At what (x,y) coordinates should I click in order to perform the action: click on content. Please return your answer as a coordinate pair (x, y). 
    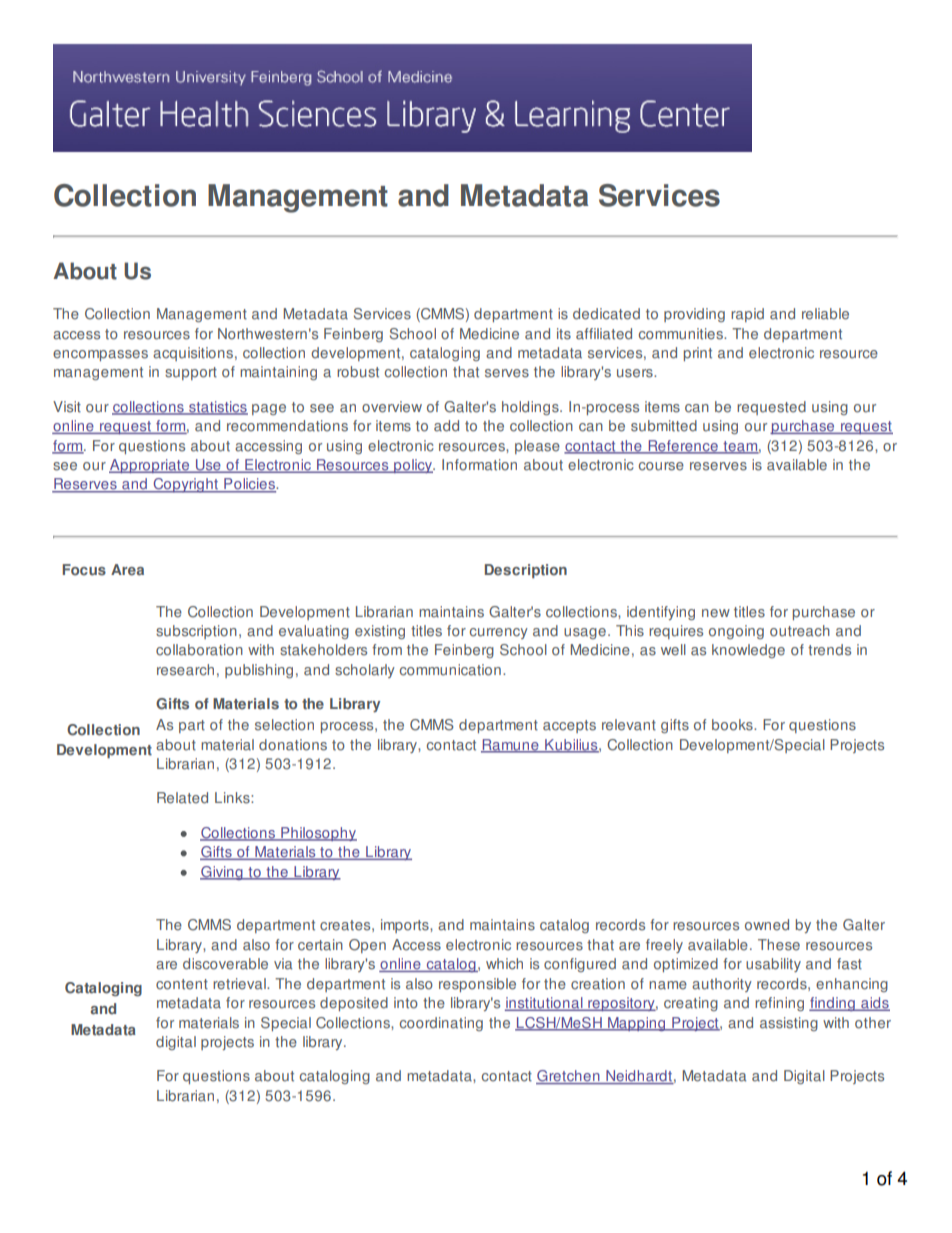
    Looking at the image, I should click on (182, 984).
